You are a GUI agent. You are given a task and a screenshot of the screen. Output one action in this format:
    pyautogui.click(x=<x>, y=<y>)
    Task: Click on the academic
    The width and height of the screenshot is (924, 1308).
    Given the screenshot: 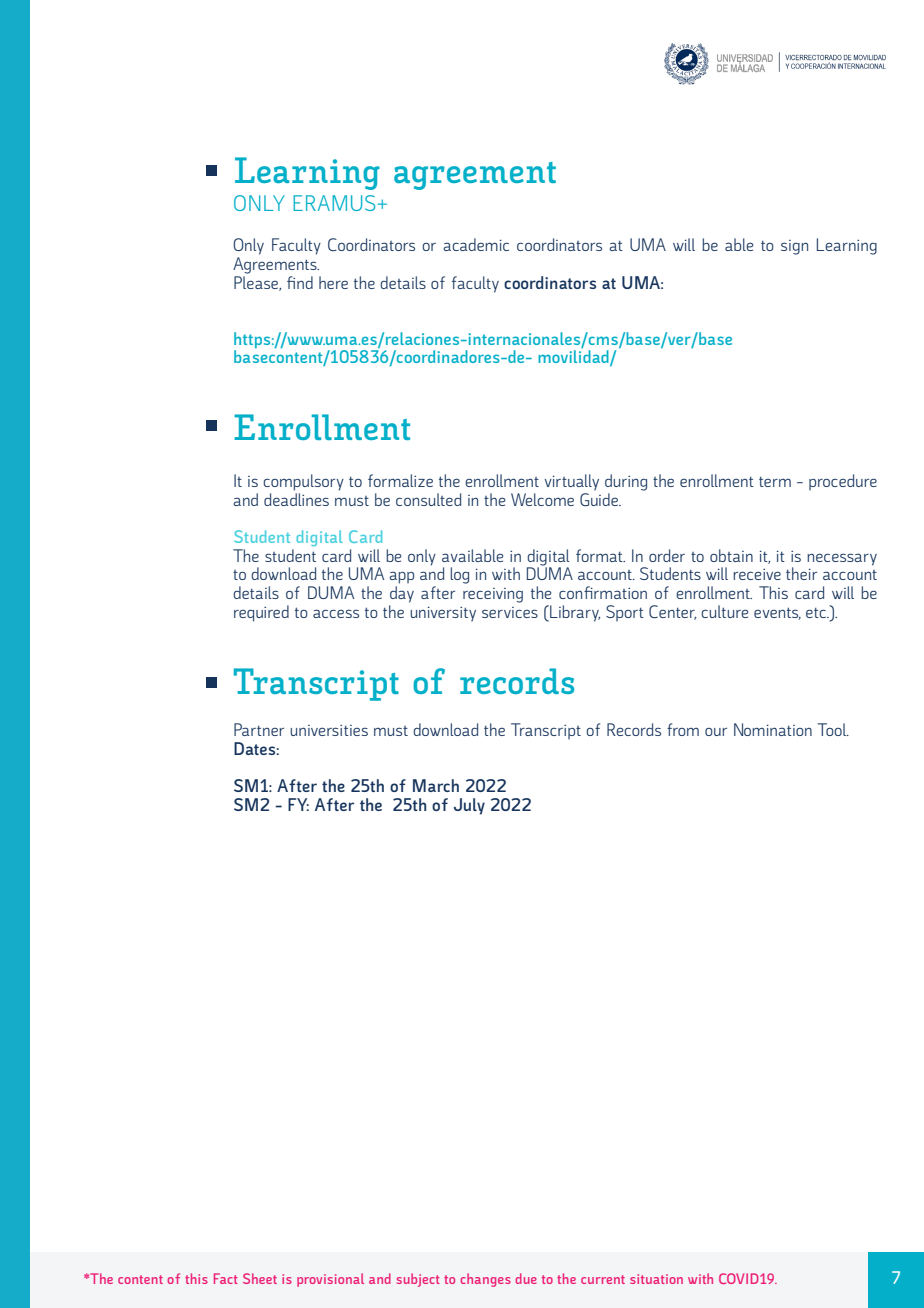 What is the action you would take?
    pyautogui.click(x=476, y=244)
